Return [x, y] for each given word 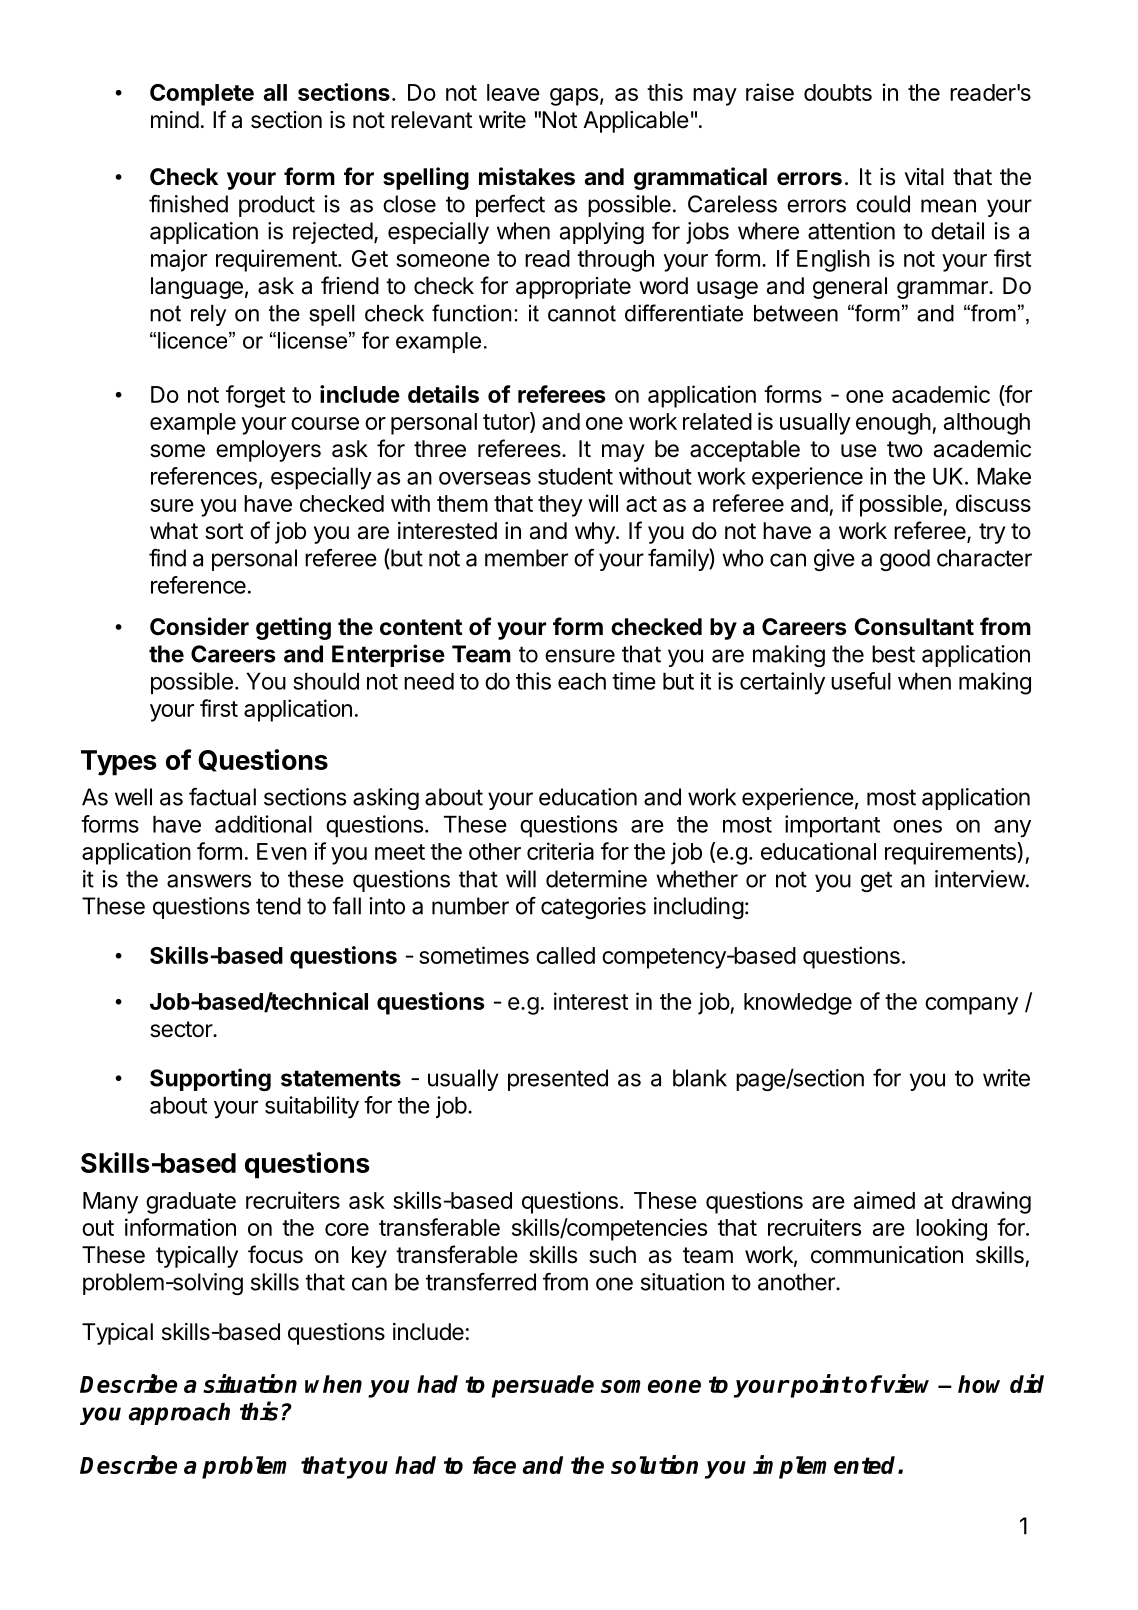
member [526, 558]
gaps [574, 97]
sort [224, 531]
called [565, 955]
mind [175, 120]
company [971, 1006]
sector [182, 1029]
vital [924, 177]
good [905, 560]
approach [179, 1414]
